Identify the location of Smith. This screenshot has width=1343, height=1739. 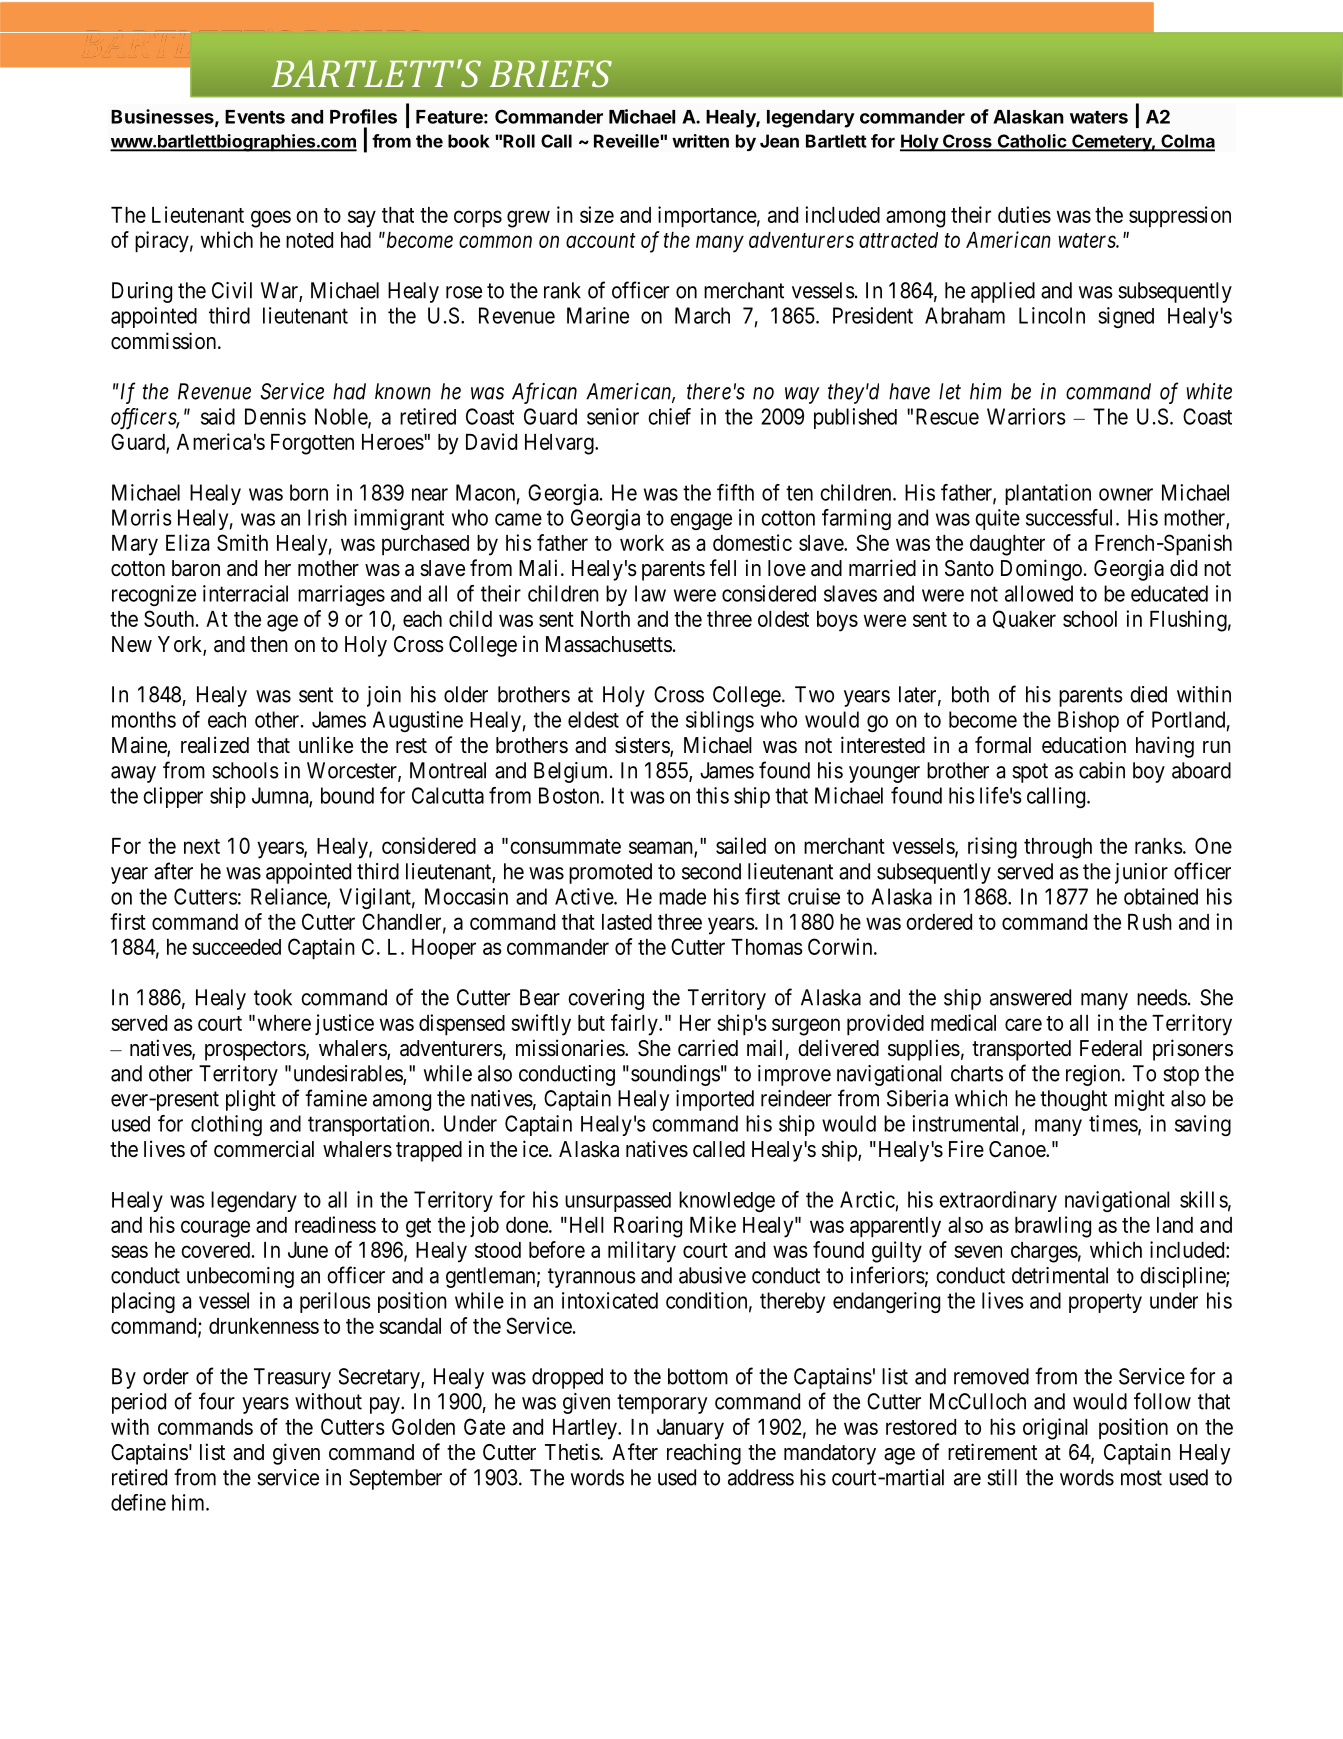
(242, 542).
